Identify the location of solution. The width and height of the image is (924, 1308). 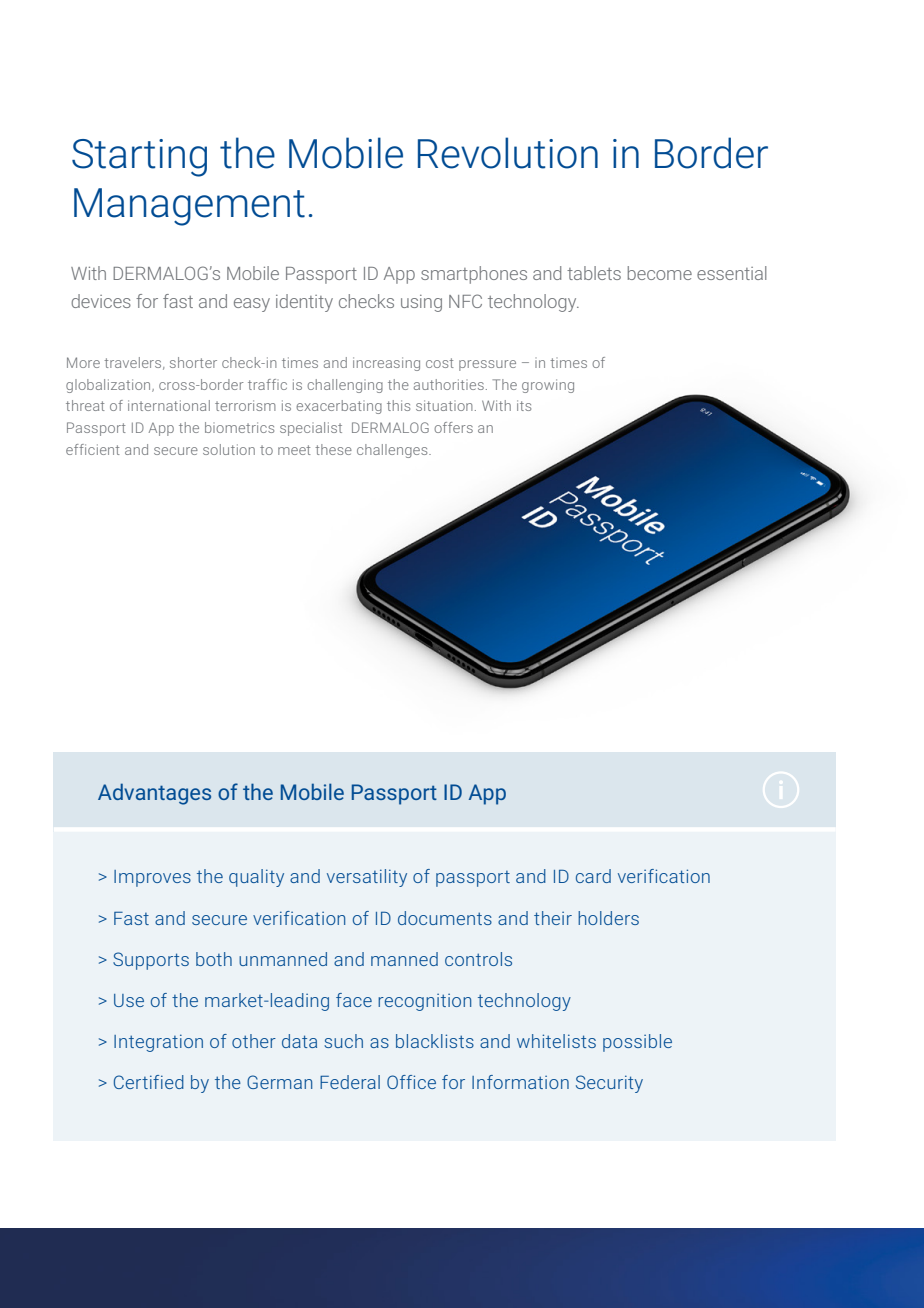
(229, 449).
